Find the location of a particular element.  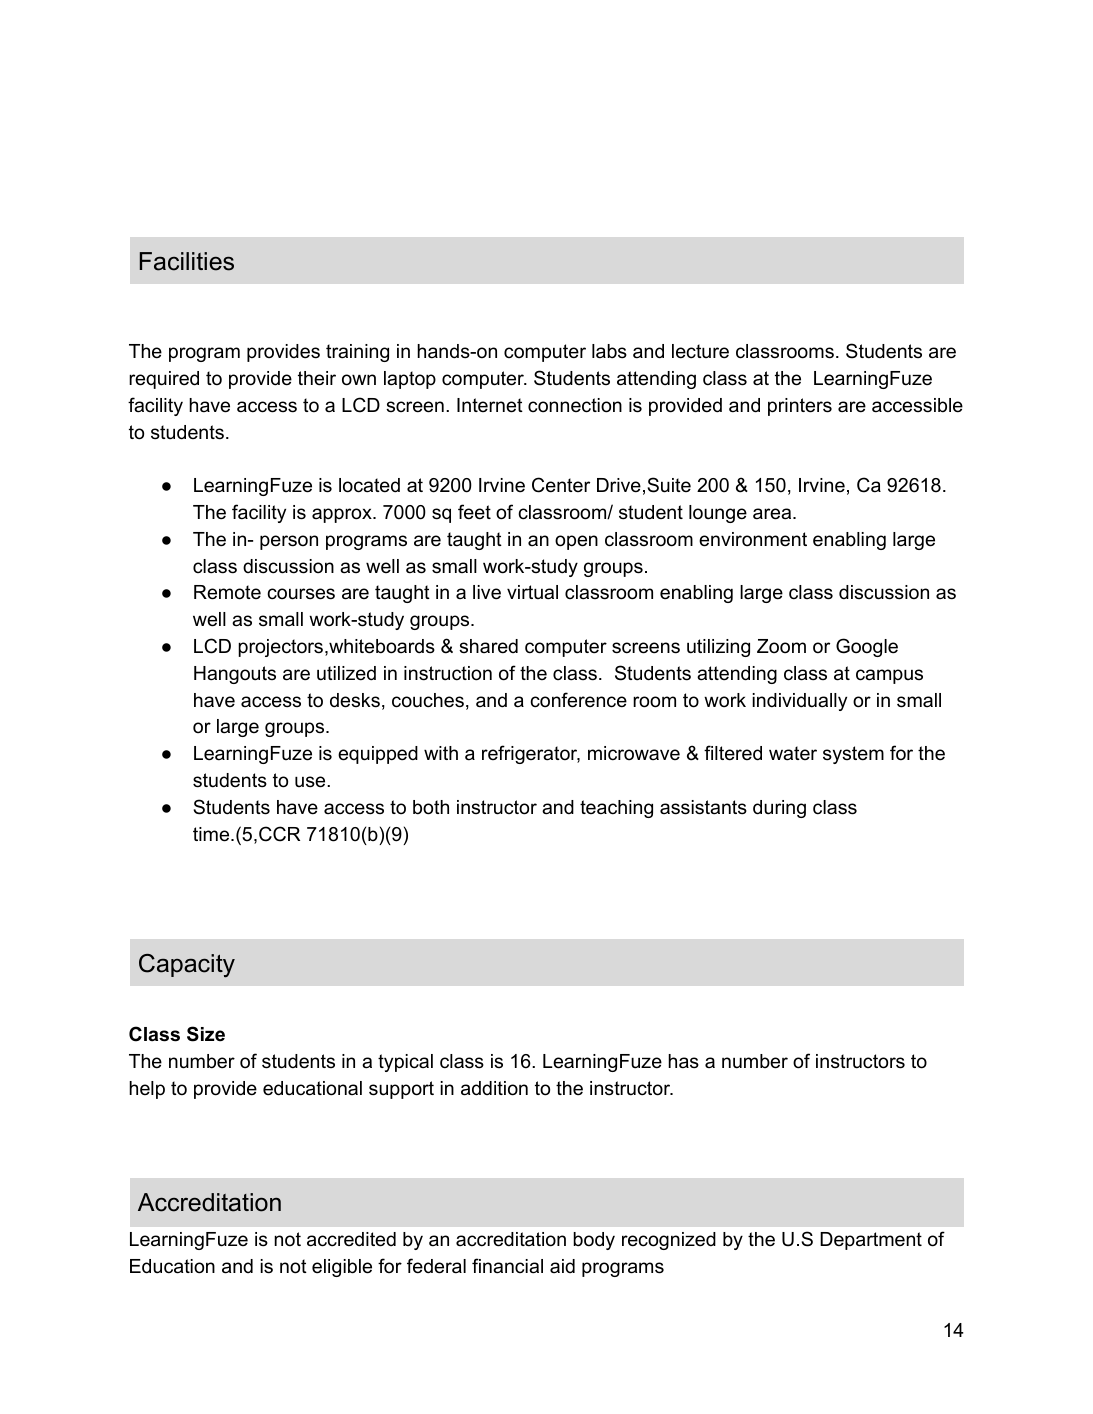

Size is located at coordinates (206, 1034).
